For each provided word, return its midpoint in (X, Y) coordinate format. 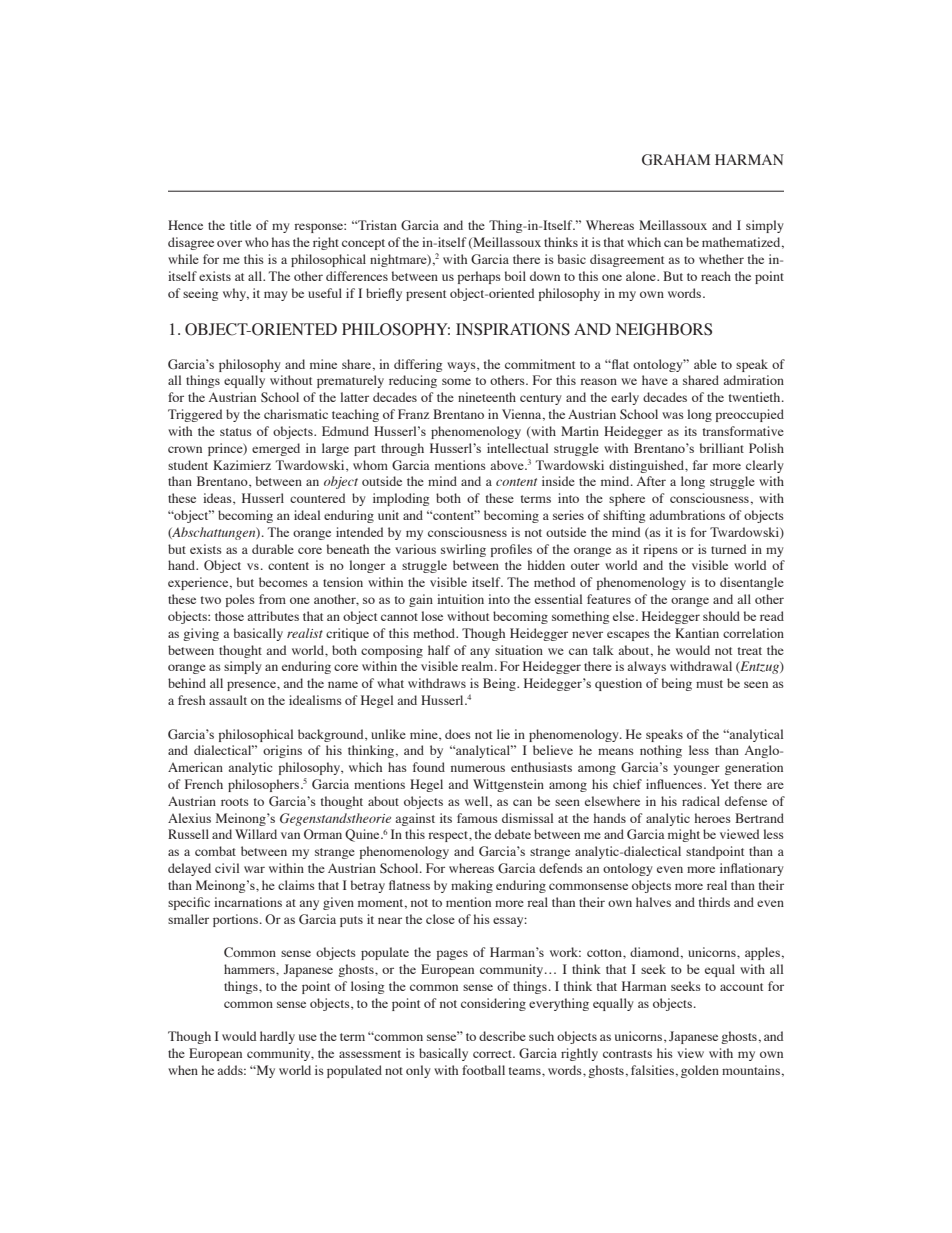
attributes (273, 616)
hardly (277, 1037)
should (721, 616)
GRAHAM (676, 160)
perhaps (479, 277)
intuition (460, 599)
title (240, 225)
